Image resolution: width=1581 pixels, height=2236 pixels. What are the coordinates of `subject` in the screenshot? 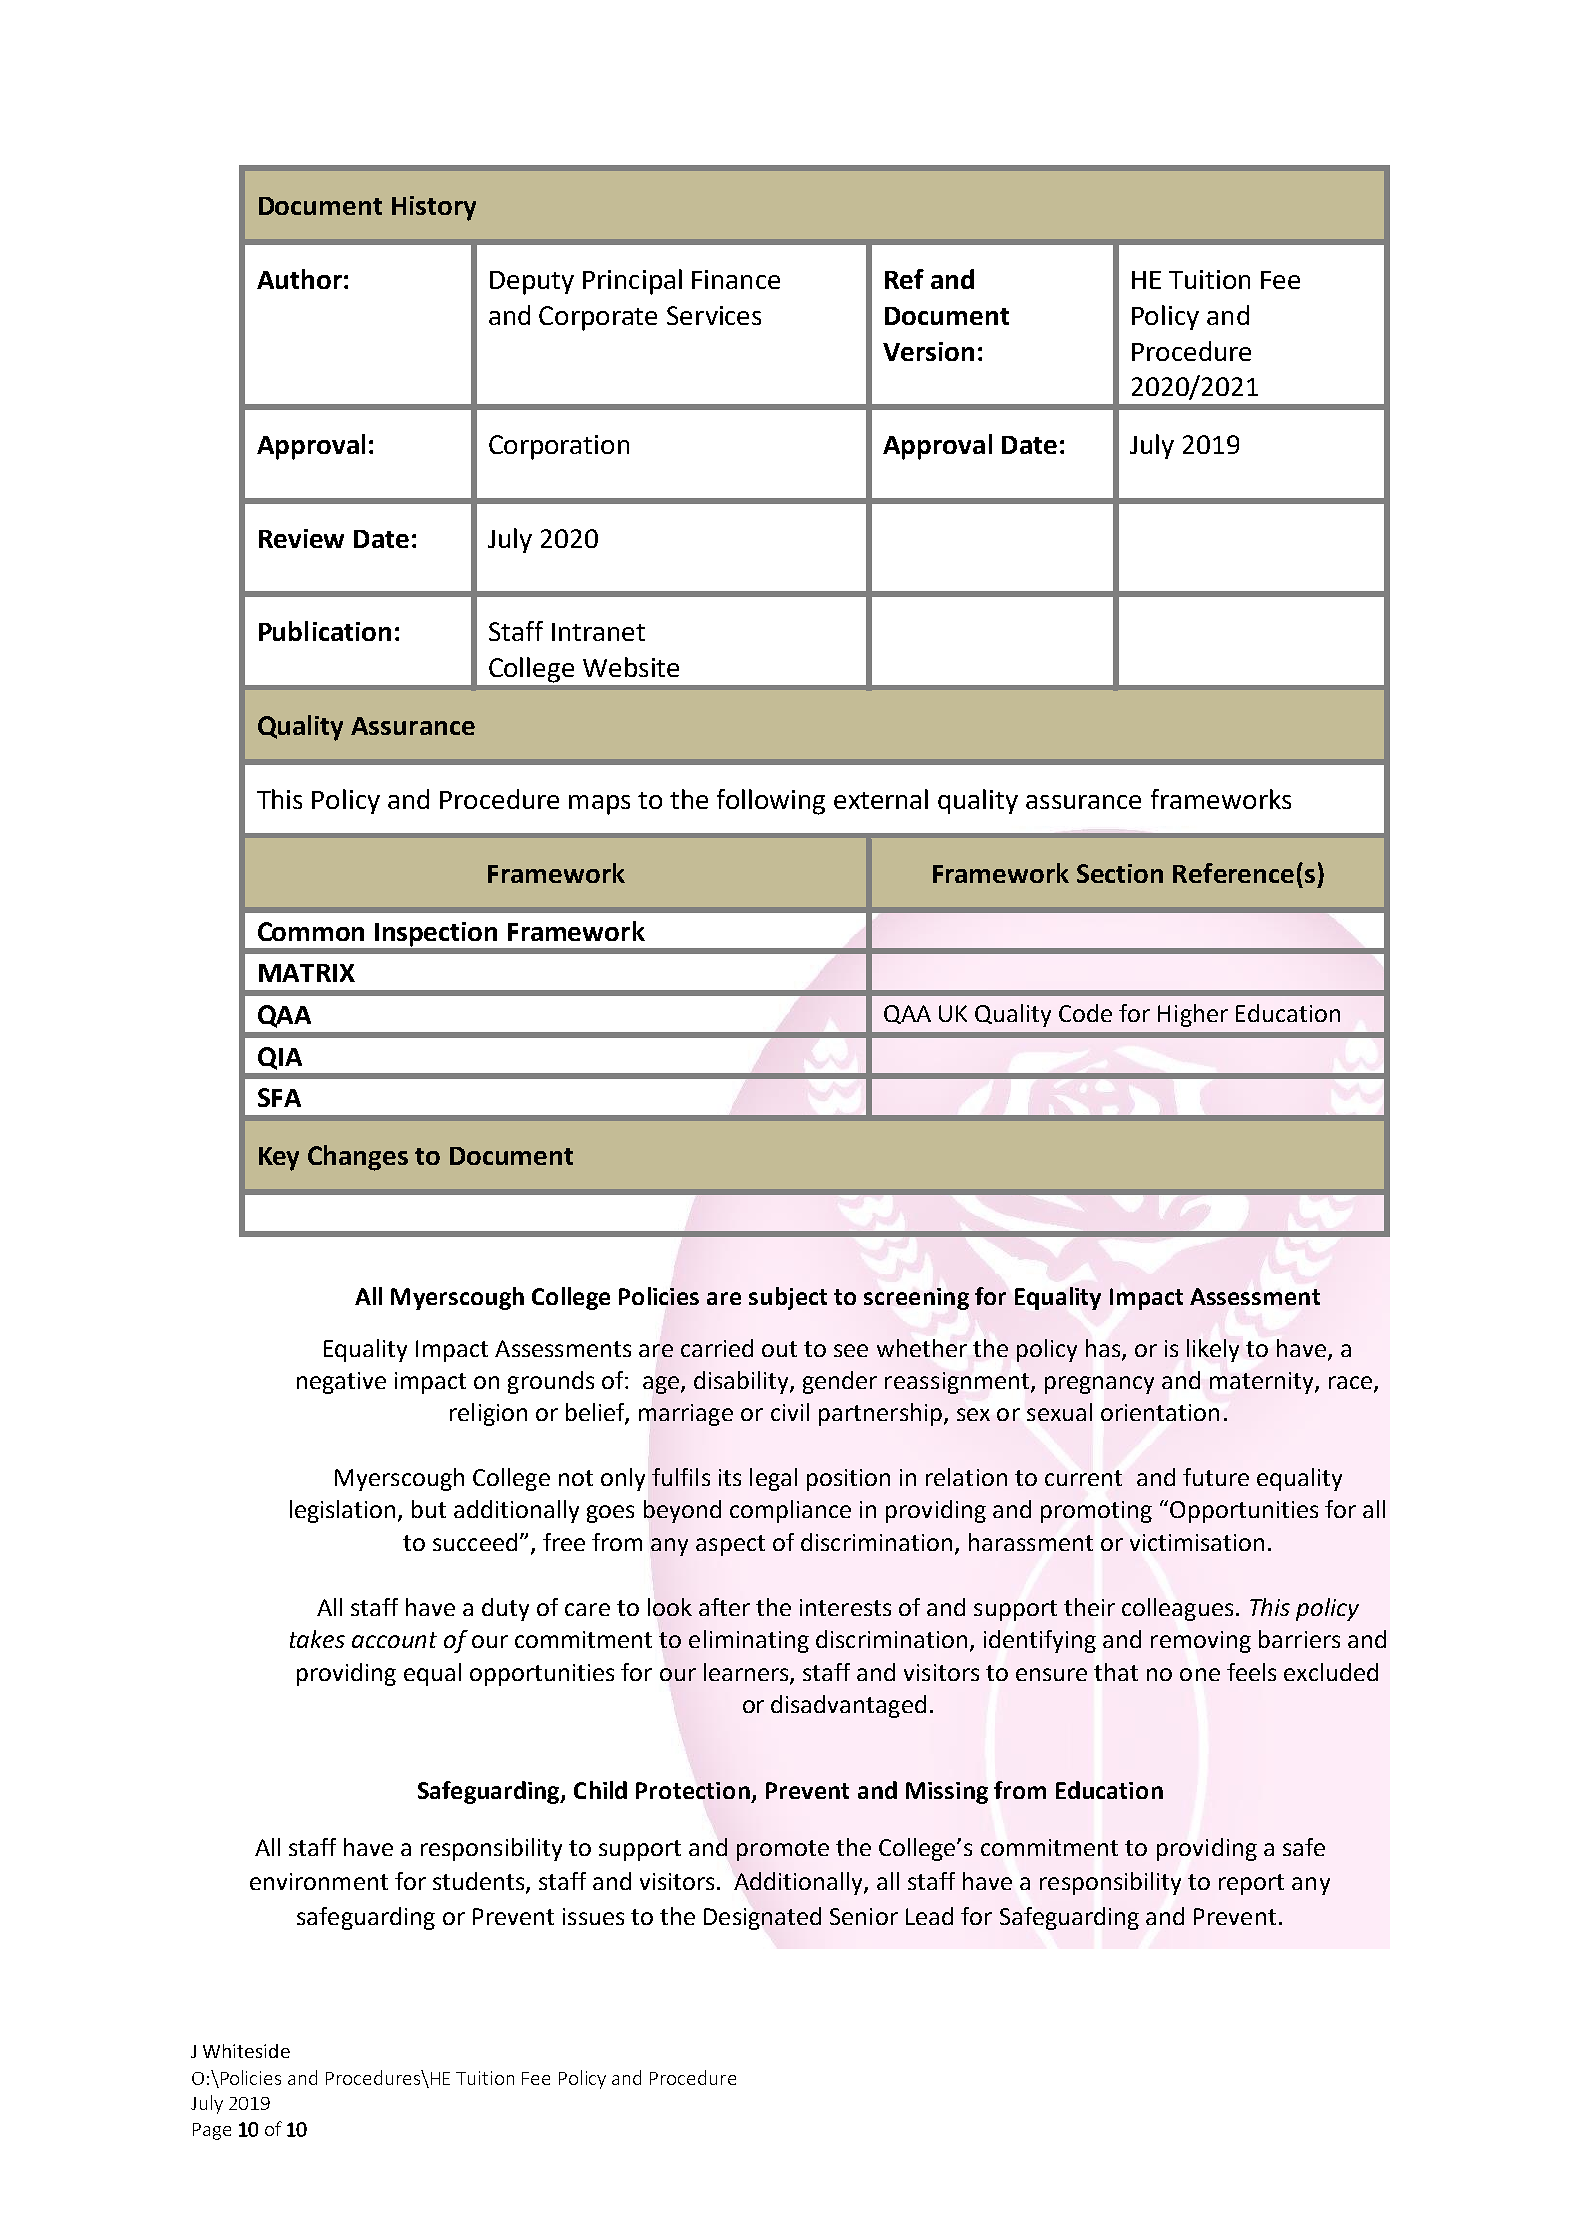 It's located at (788, 1298).
